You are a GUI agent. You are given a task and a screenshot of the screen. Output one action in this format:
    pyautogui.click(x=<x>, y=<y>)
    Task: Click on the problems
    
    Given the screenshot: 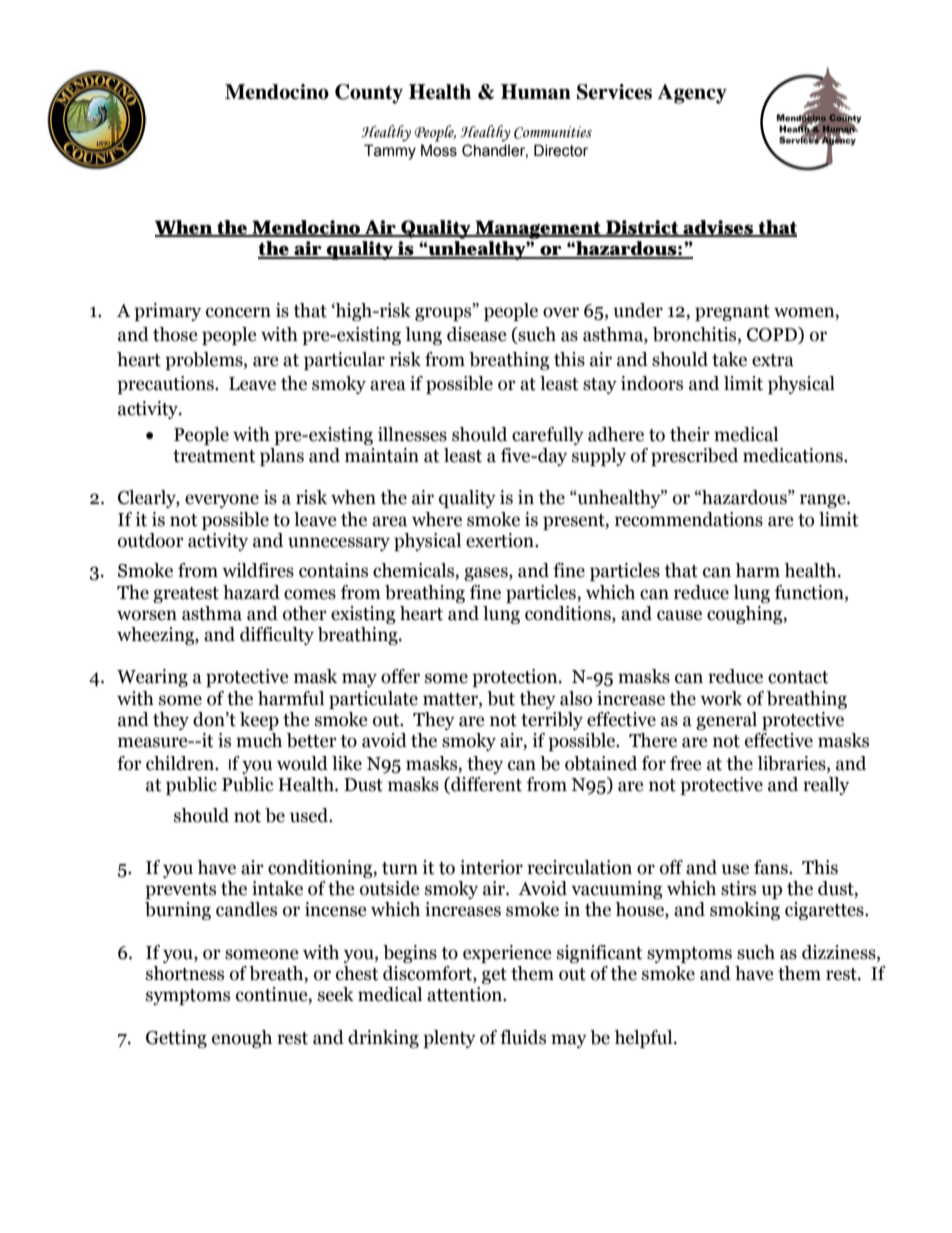 What is the action you would take?
    pyautogui.click(x=205, y=361)
